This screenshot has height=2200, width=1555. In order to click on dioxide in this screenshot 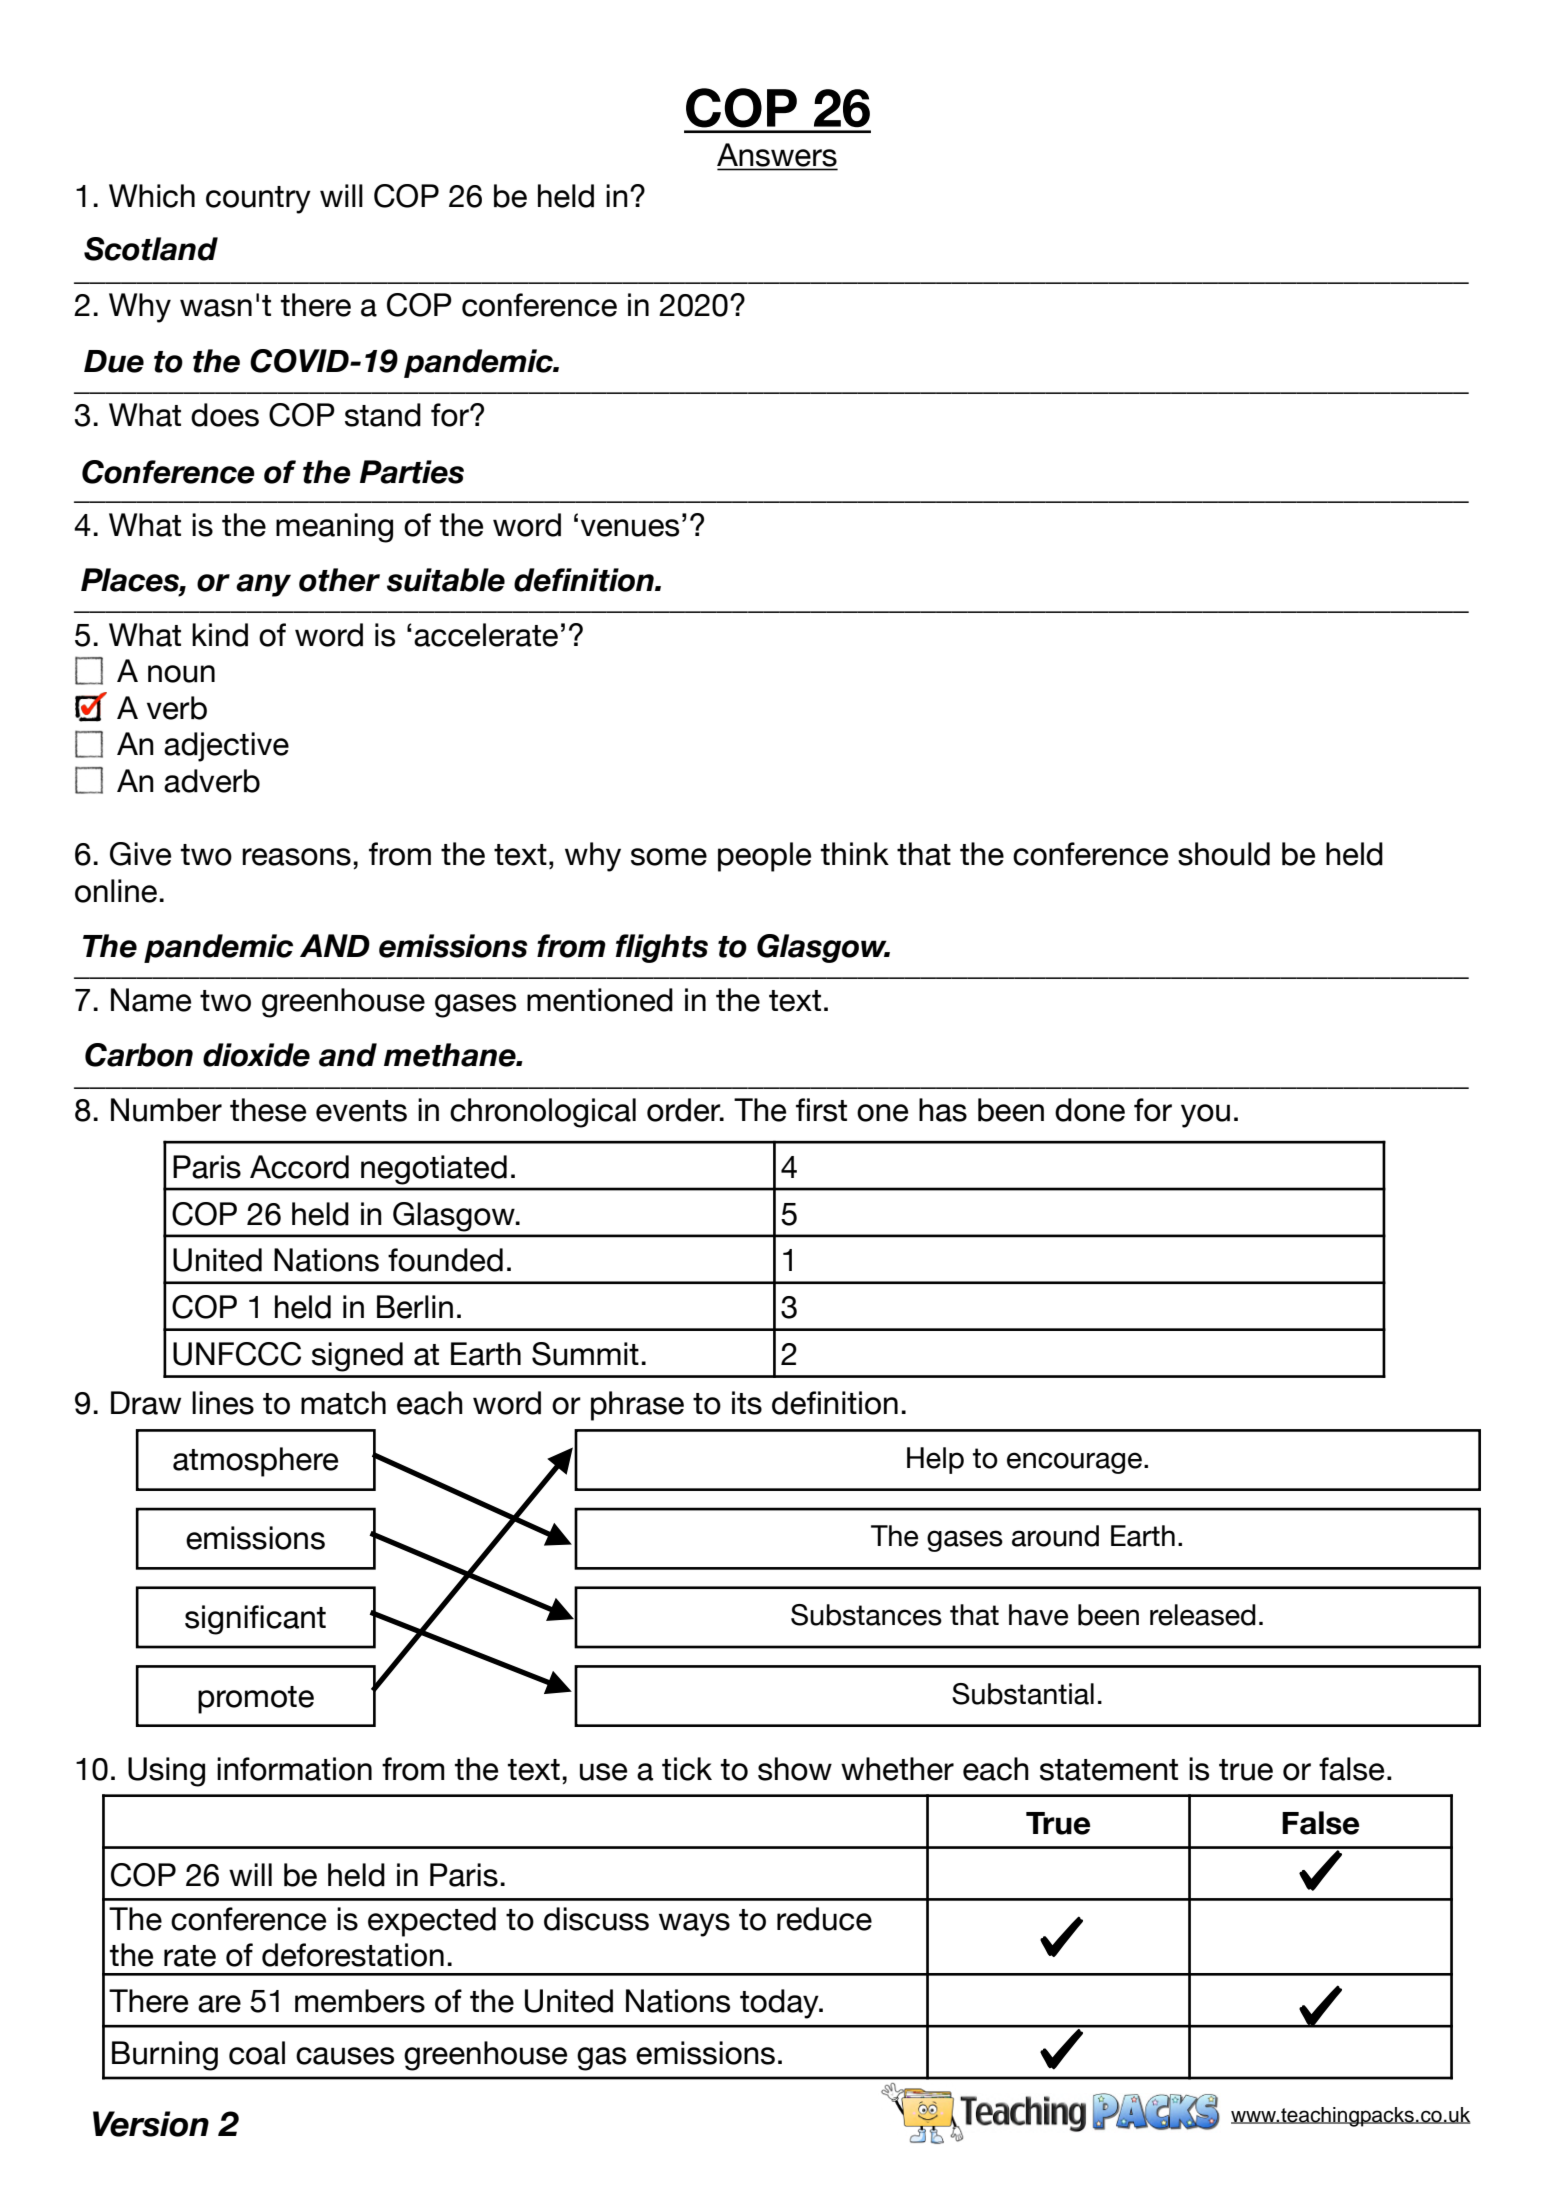, I will do `click(256, 1055)`.
